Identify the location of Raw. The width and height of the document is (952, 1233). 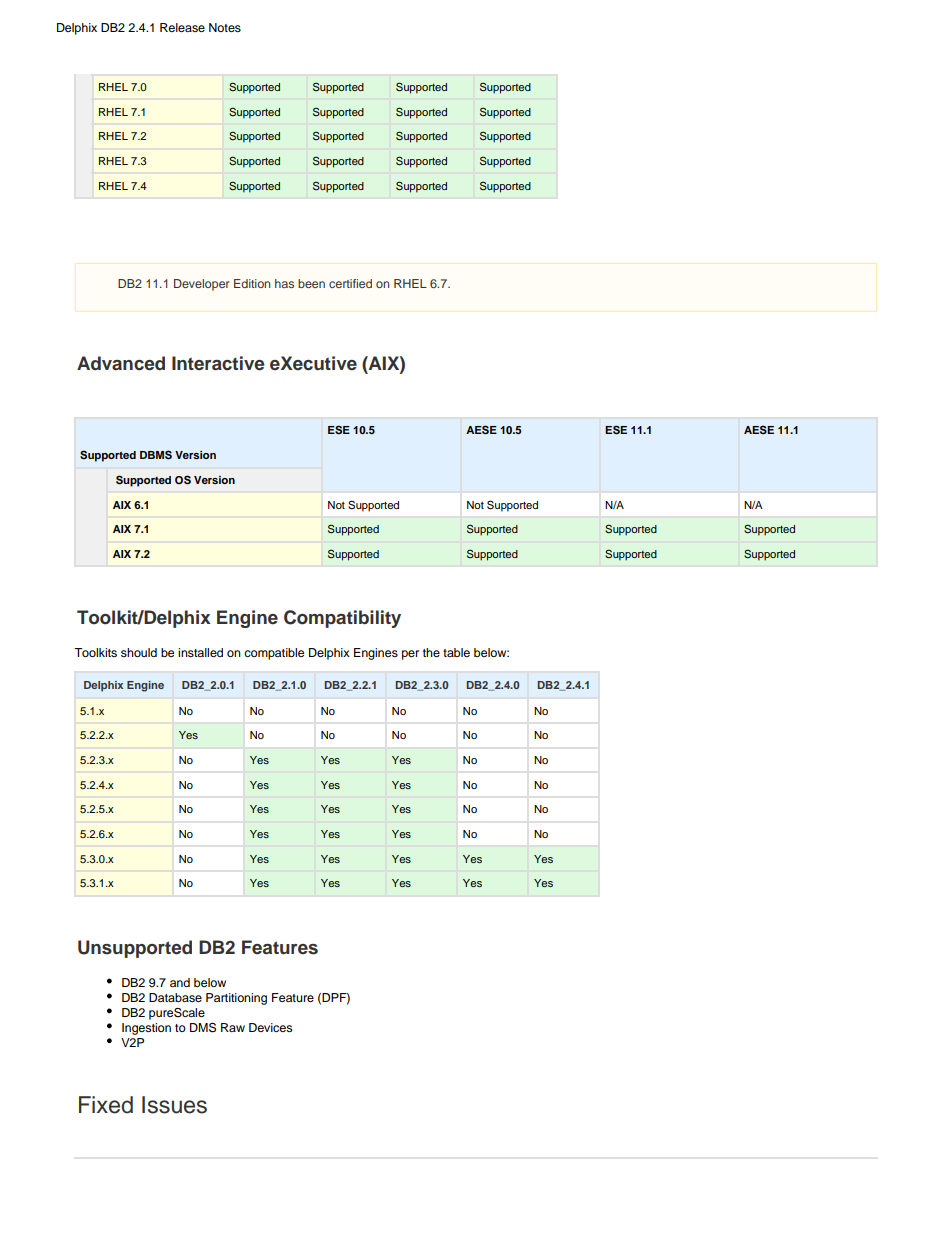
(233, 1027).
